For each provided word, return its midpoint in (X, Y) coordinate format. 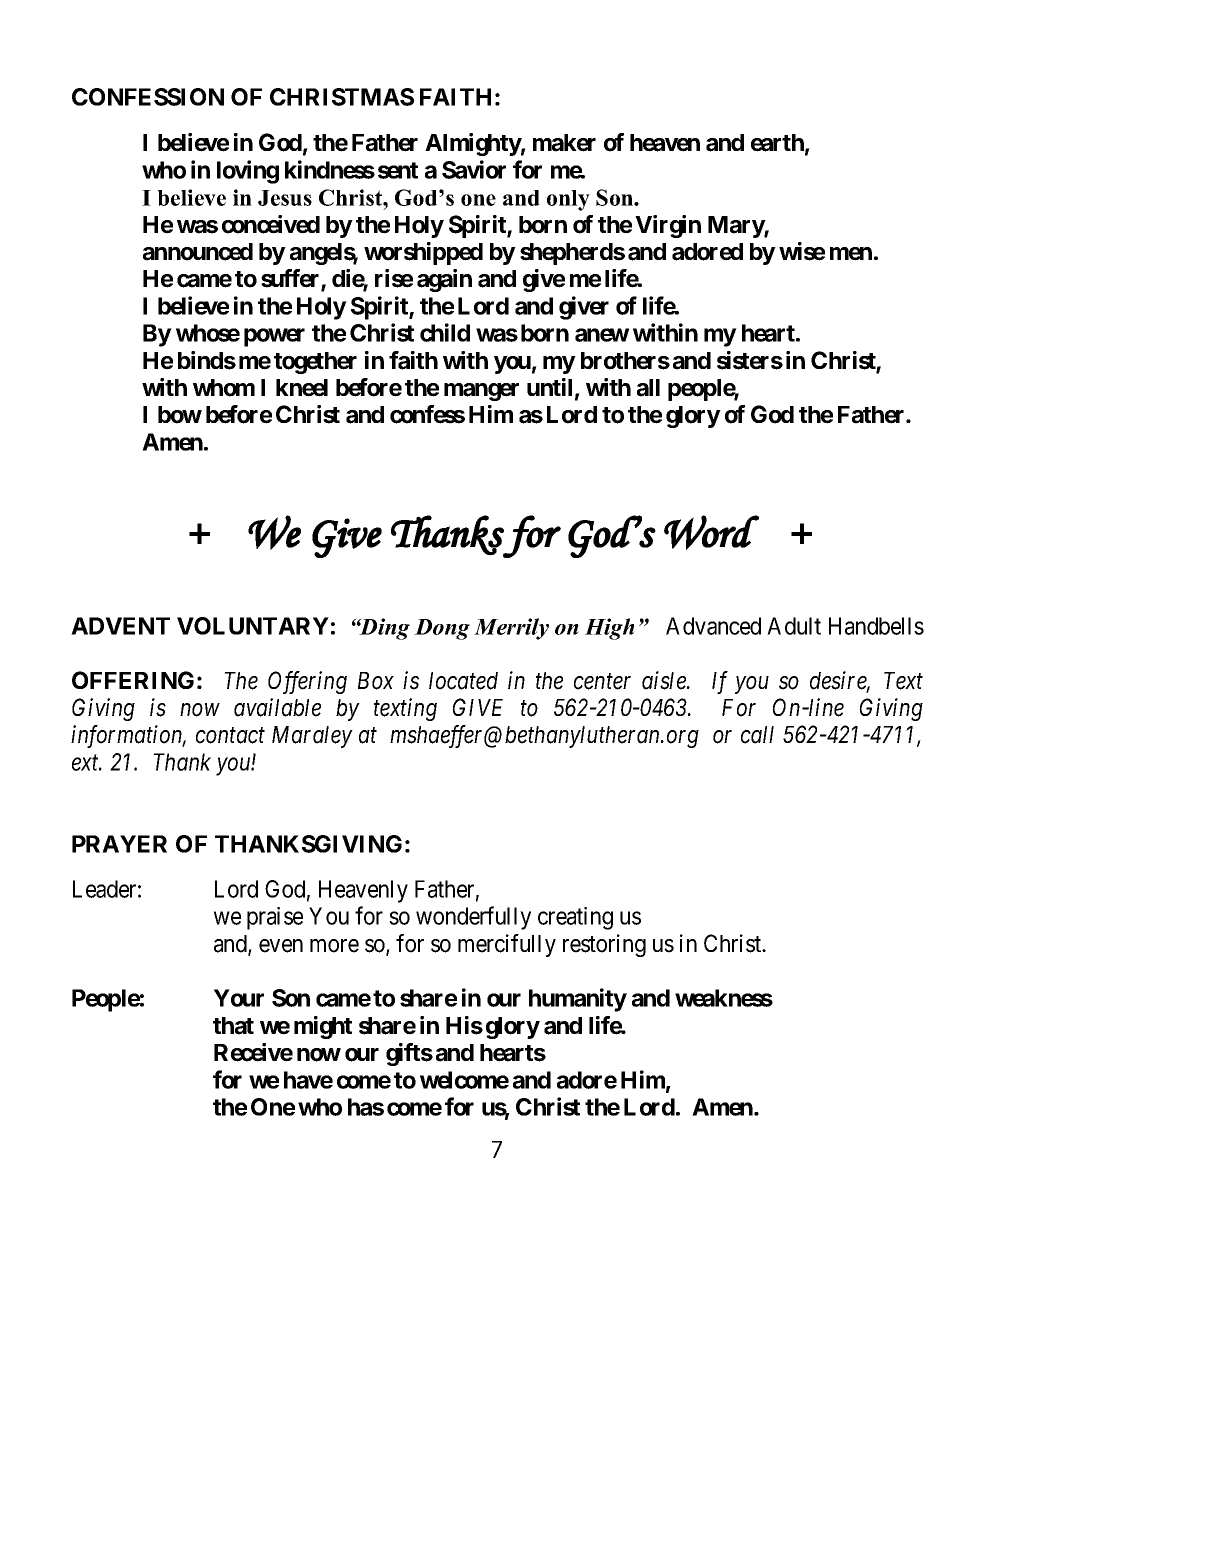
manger (481, 392)
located (463, 681)
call (757, 735)
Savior (474, 169)
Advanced (713, 626)
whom (224, 388)
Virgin (668, 226)
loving (248, 172)
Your (239, 998)
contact (230, 736)
